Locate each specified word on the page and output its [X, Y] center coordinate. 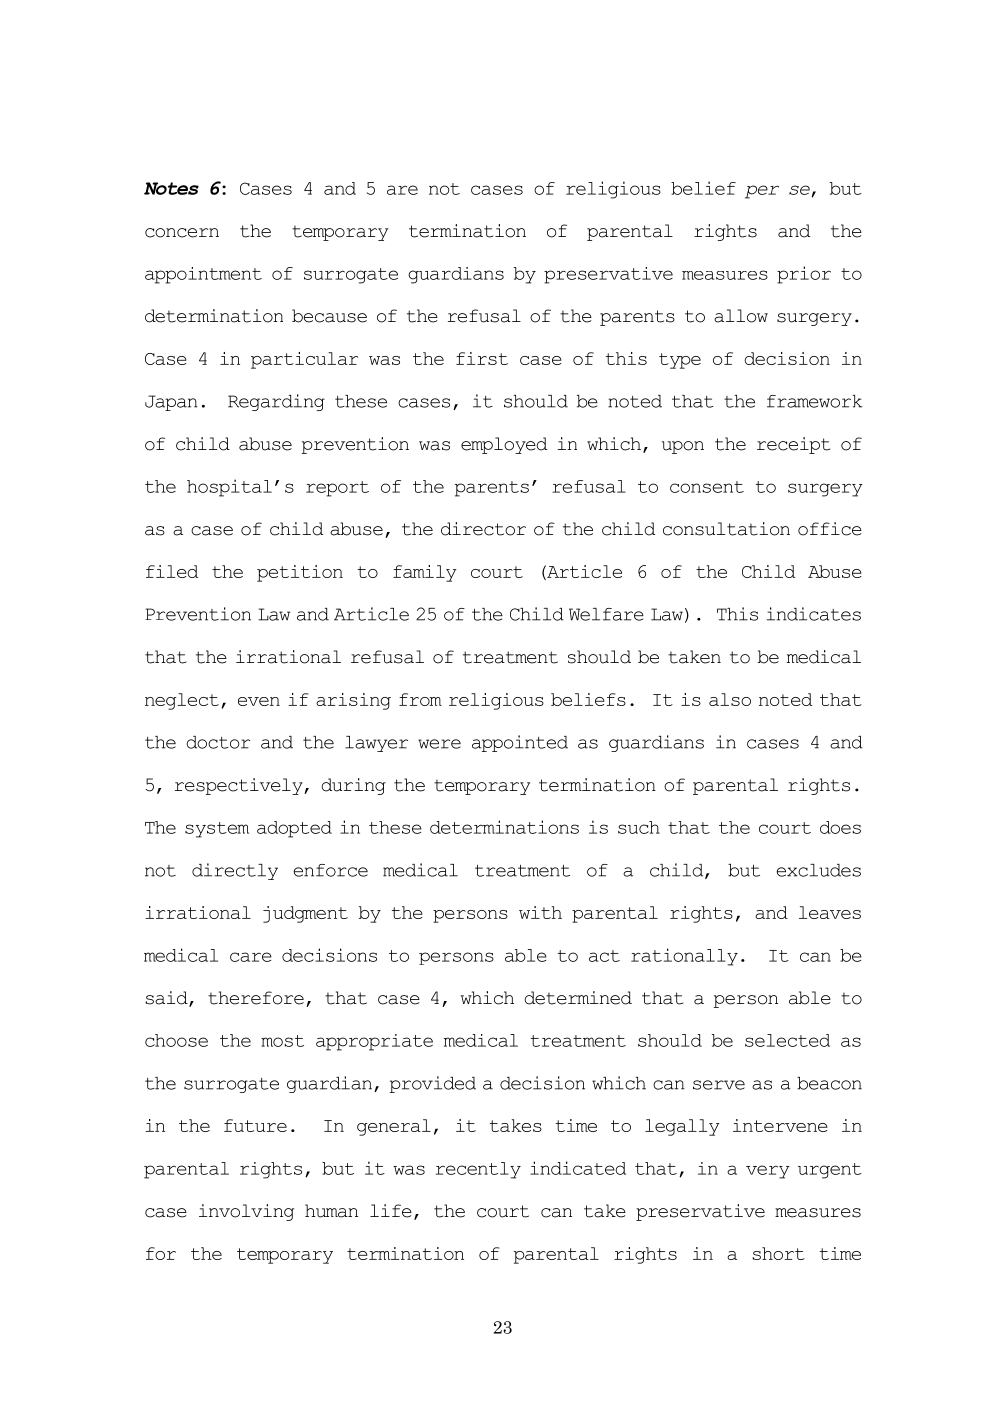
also [730, 699]
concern [182, 233]
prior [804, 275]
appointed [520, 743]
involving [246, 1212]
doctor [218, 742]
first [482, 358]
